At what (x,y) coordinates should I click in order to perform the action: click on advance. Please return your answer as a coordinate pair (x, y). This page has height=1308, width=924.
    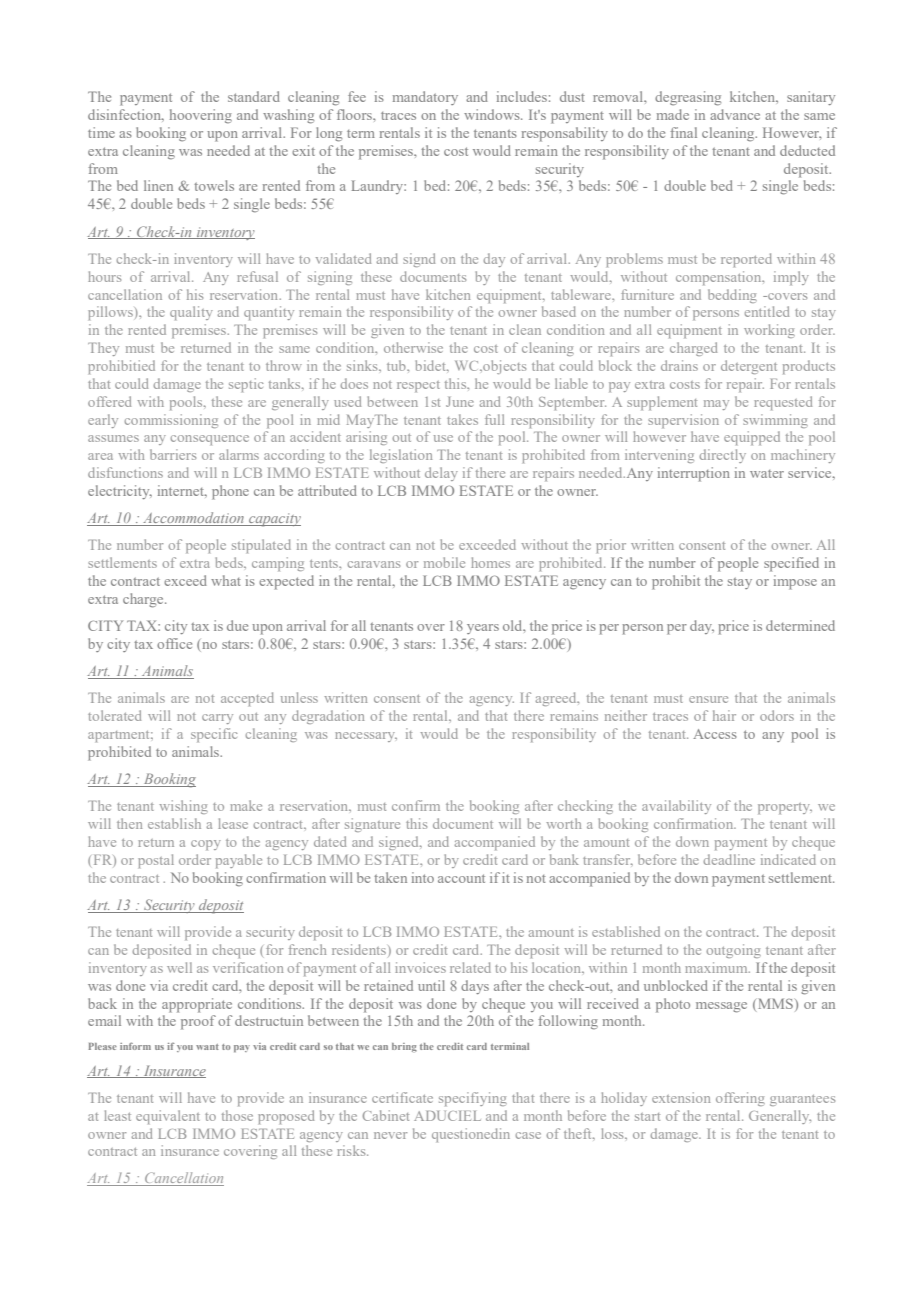
    Looking at the image, I should click on (735, 114).
